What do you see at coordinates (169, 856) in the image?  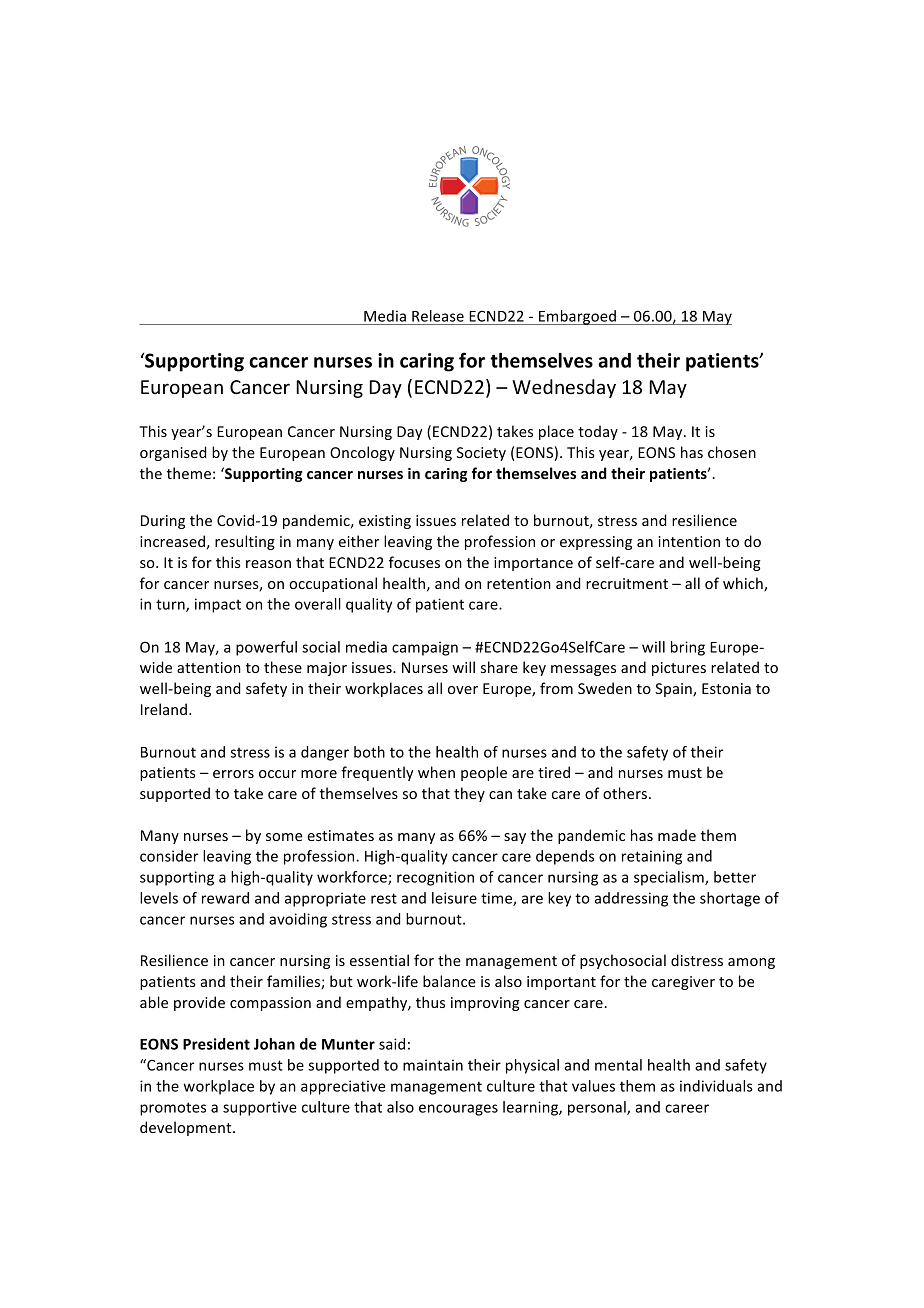 I see `consider` at bounding box center [169, 856].
